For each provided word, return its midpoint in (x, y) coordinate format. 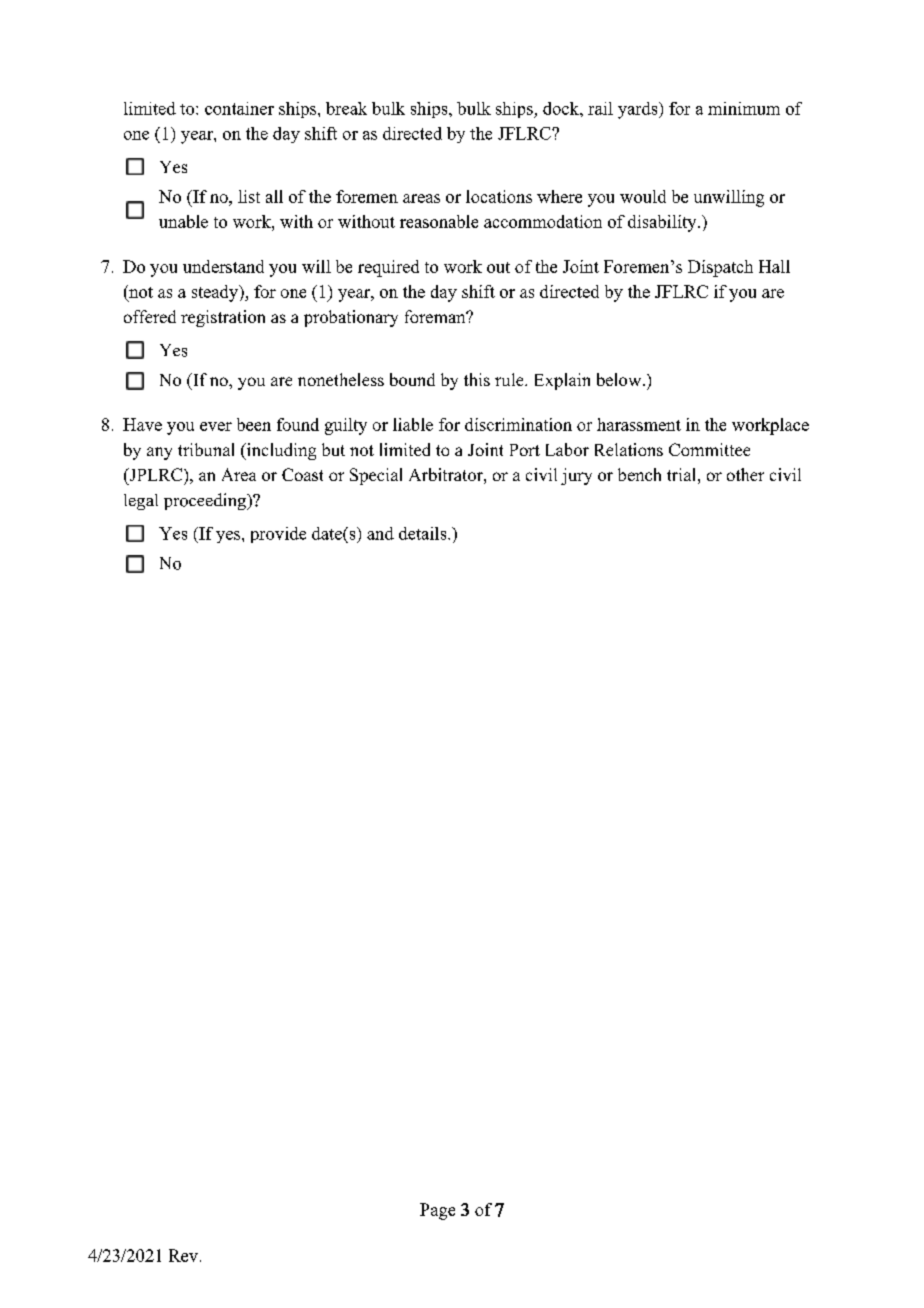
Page (437, 1211)
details (424, 533)
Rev (183, 1255)
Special (376, 476)
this (477, 379)
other (745, 474)
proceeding (206, 501)
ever (216, 426)
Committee (709, 449)
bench (639, 474)
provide (278, 535)
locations (499, 196)
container (239, 108)
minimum (744, 108)
